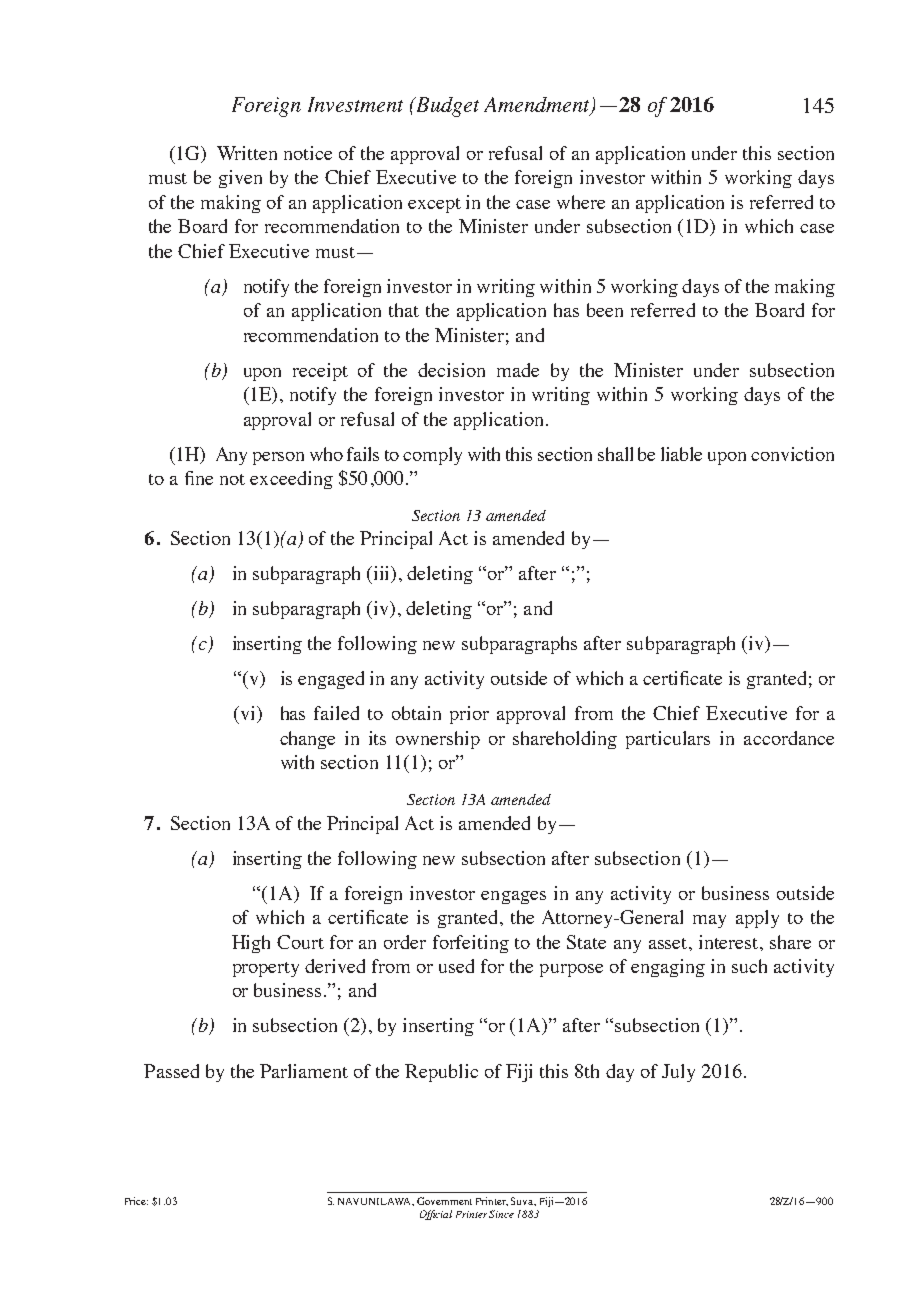 This screenshot has width=924, height=1314. I want to click on may, so click(709, 921).
